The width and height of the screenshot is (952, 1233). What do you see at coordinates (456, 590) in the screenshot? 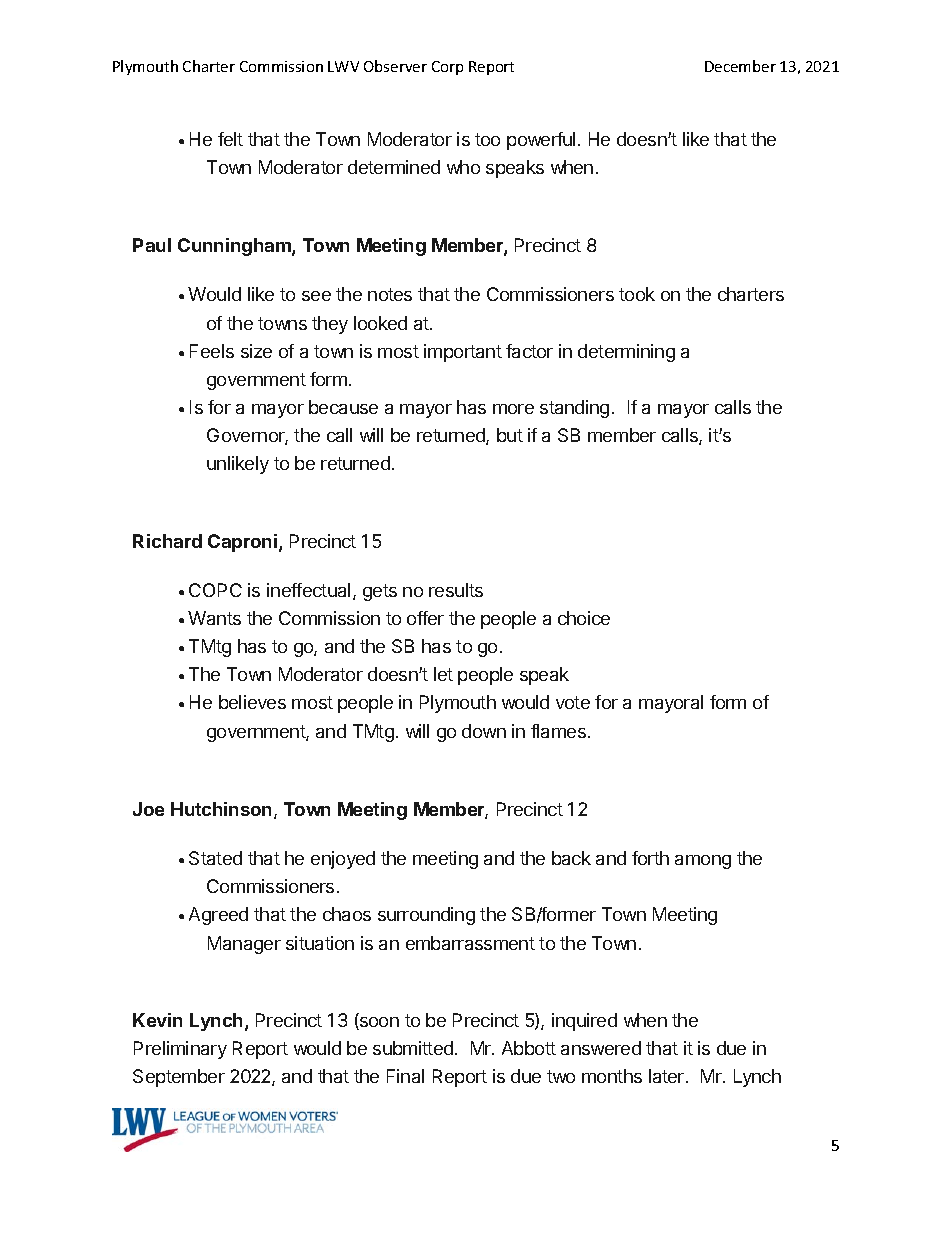
I see `results` at bounding box center [456, 590].
